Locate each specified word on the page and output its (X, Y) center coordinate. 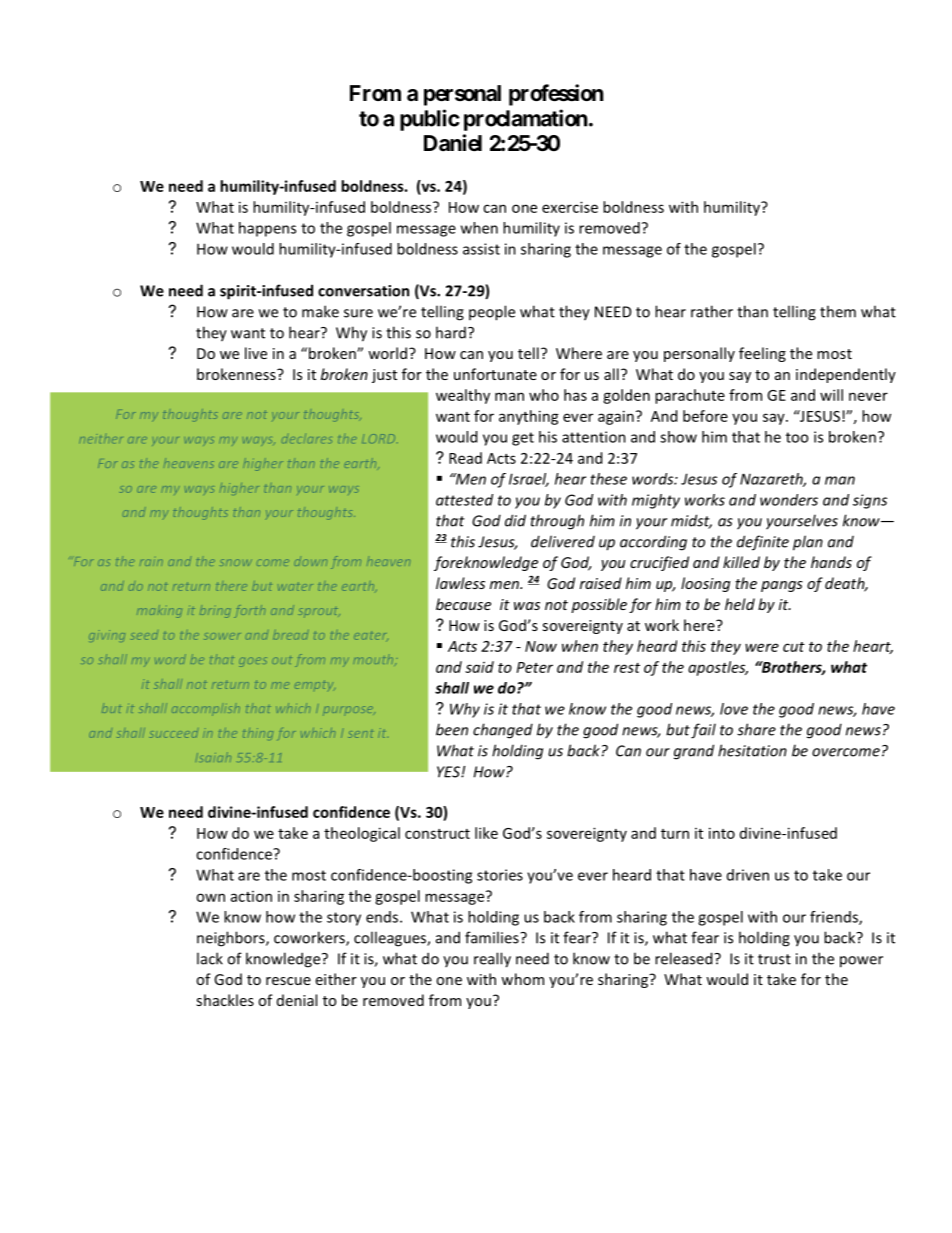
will (831, 395)
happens (267, 229)
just (384, 376)
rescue (288, 981)
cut (794, 647)
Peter (535, 667)
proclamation (526, 120)
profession (556, 95)
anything (529, 417)
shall (452, 688)
